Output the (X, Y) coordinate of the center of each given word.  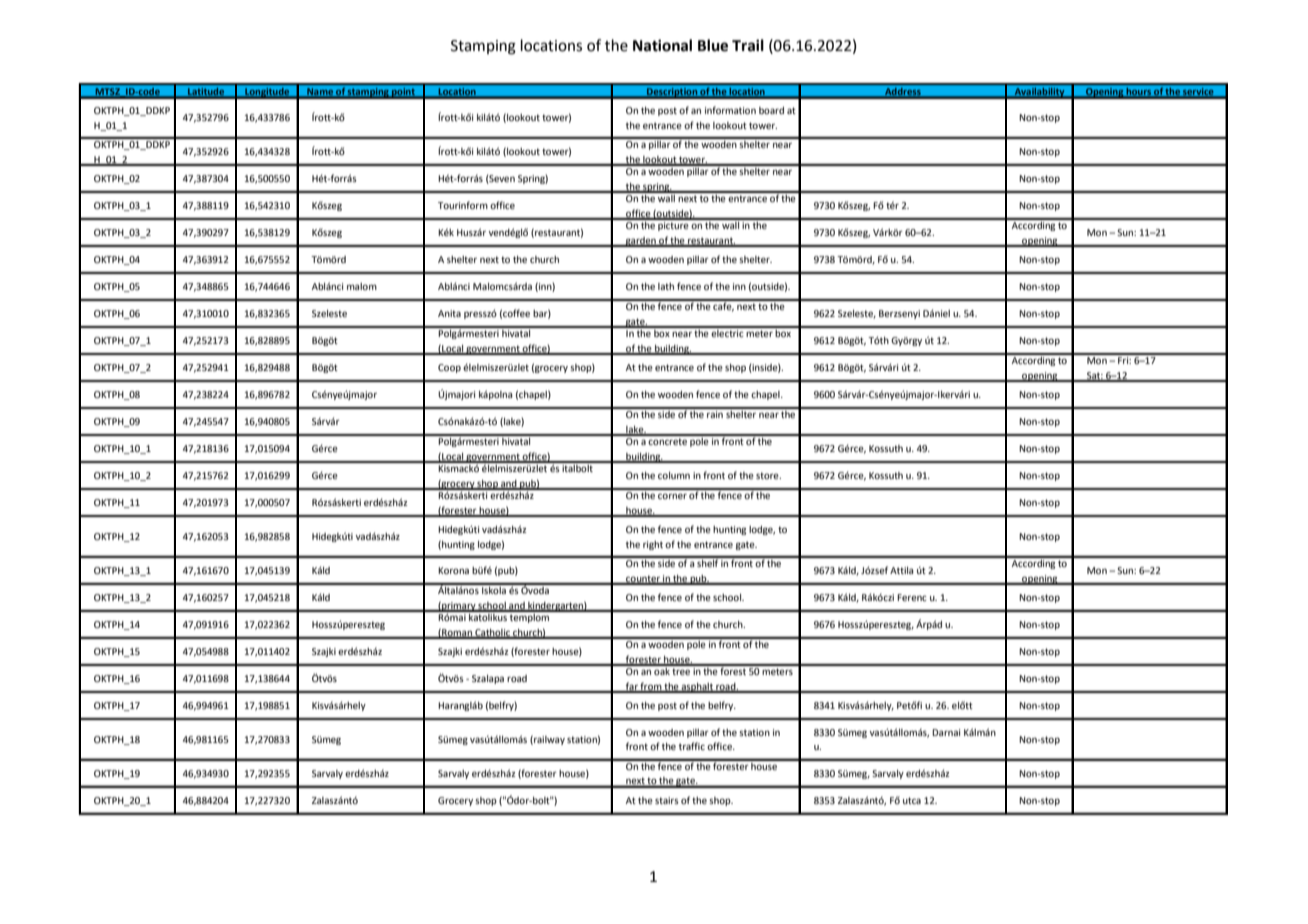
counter (643, 579)
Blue (713, 45)
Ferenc (912, 597)
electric (728, 332)
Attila (901, 570)
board (771, 110)
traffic (692, 746)
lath (666, 286)
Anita (449, 313)
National (662, 45)
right (653, 545)
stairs (667, 800)
